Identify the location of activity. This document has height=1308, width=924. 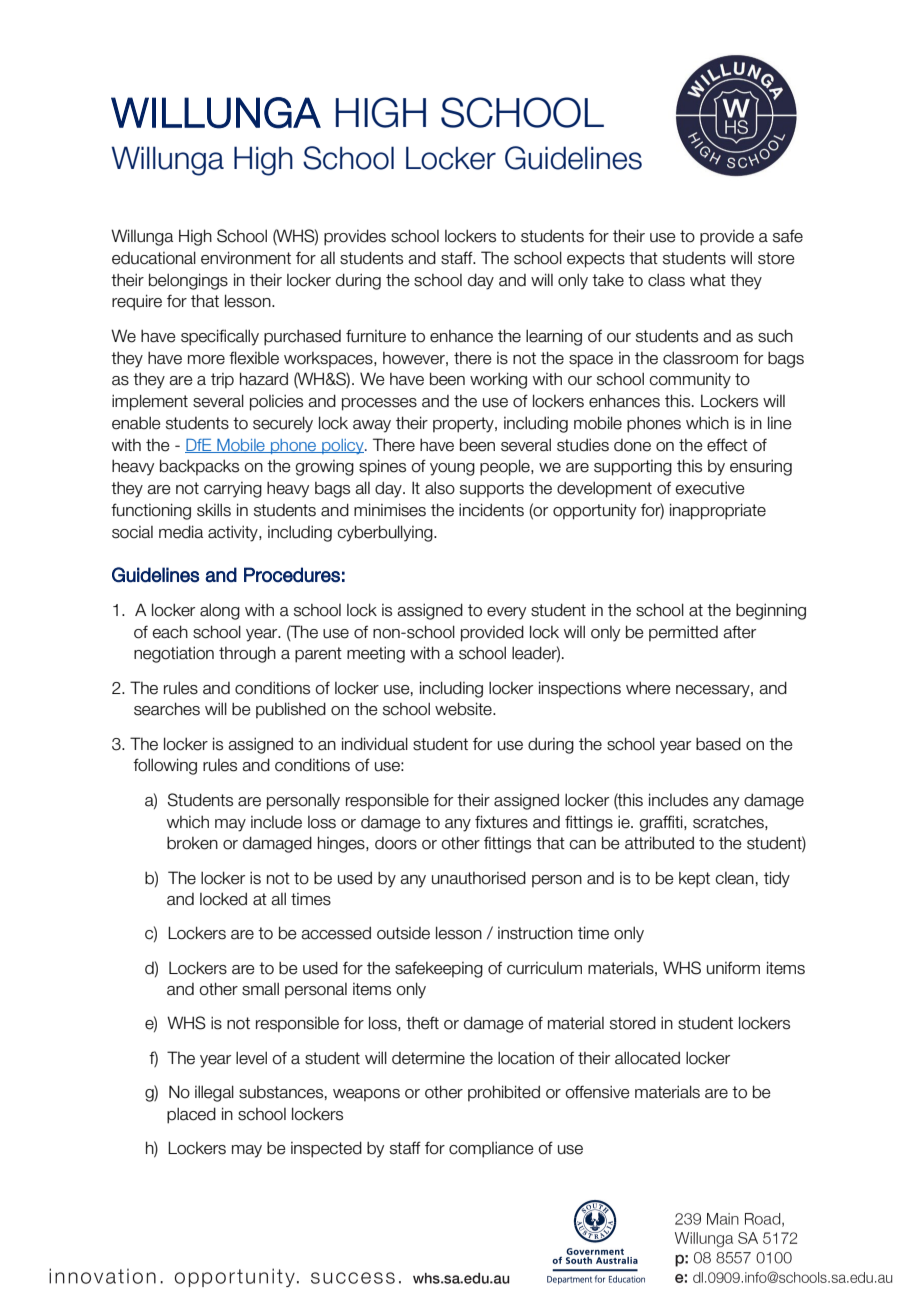
(234, 533).
